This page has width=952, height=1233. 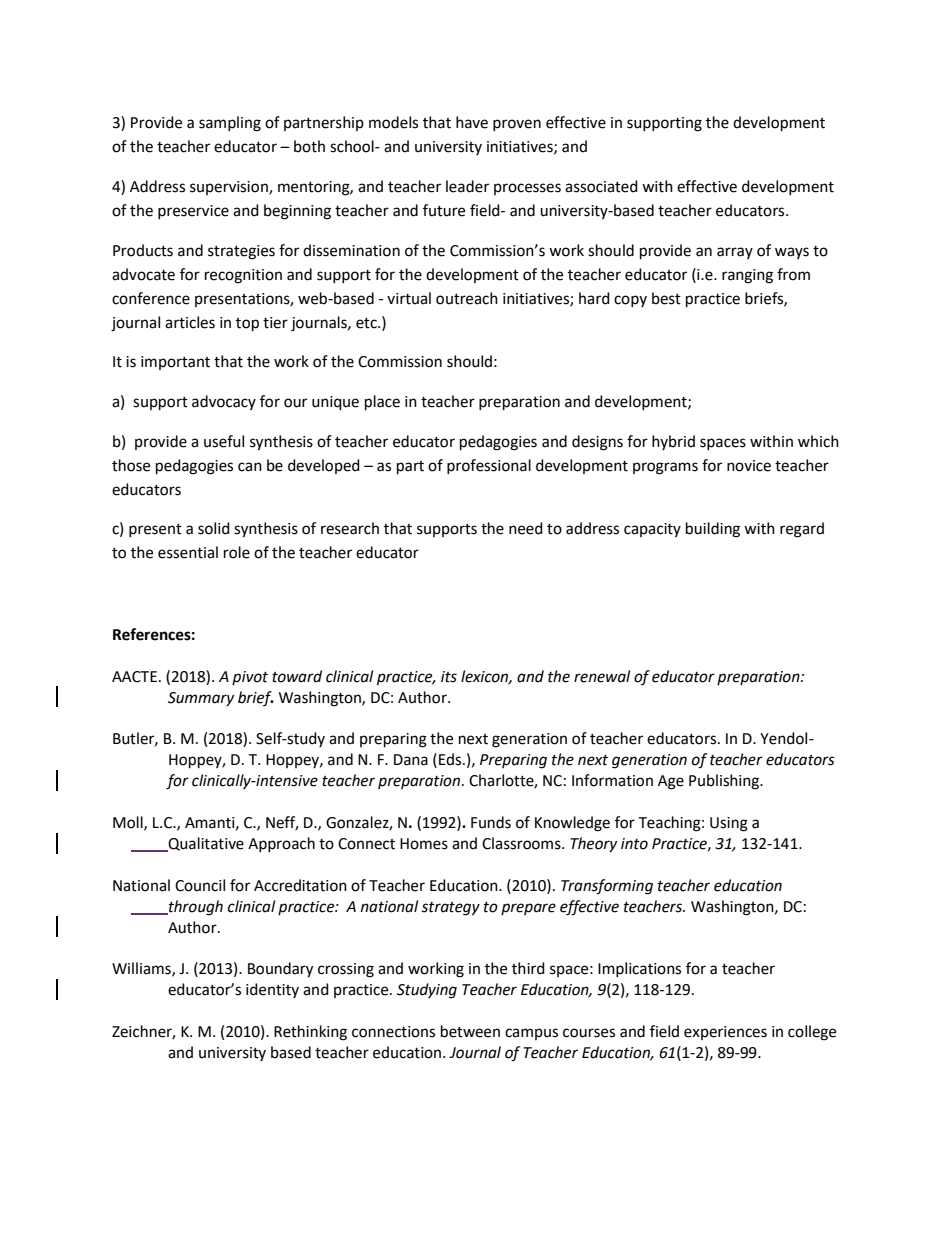 I want to click on associated, so click(x=601, y=186).
